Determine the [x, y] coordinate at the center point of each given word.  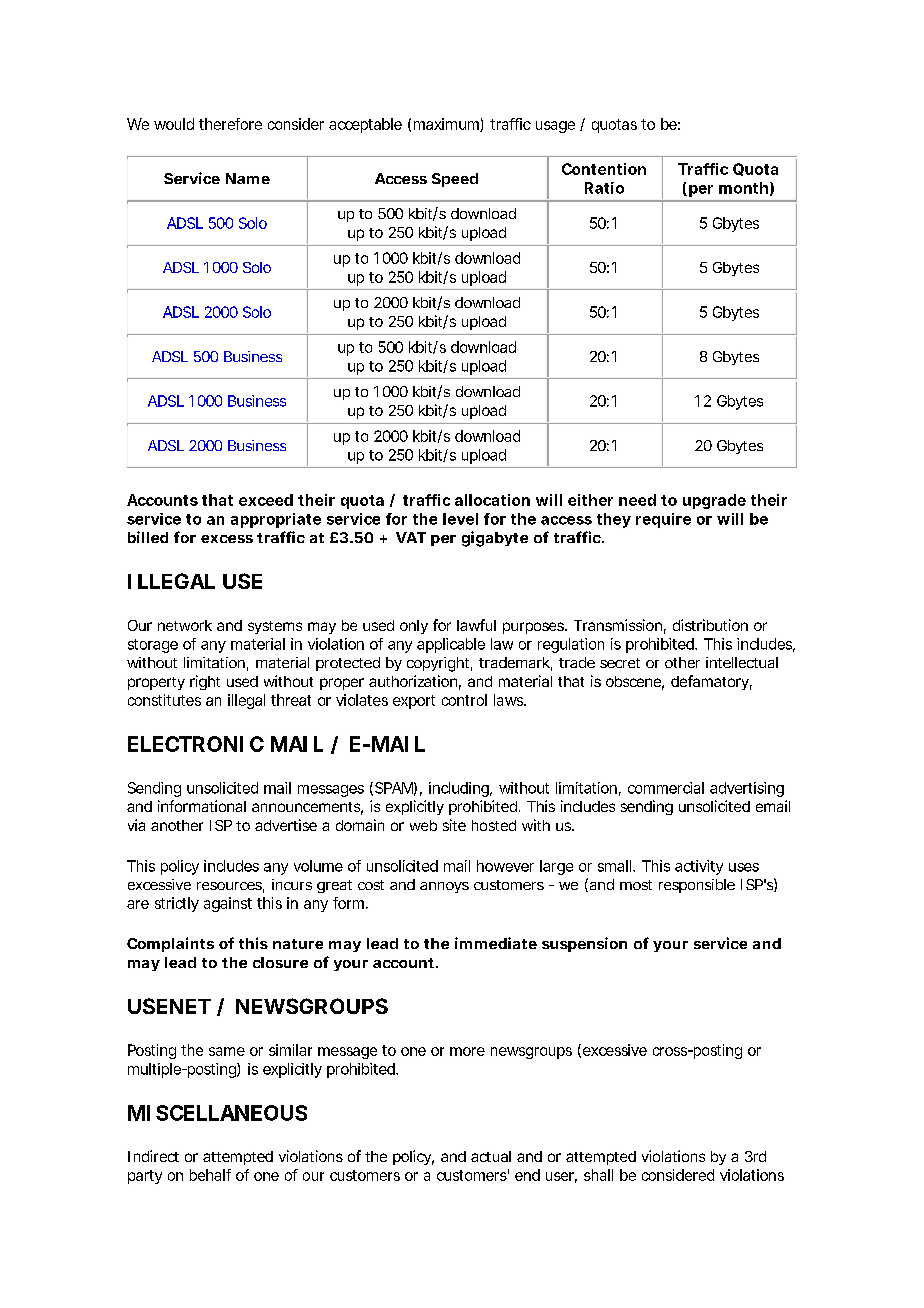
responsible [697, 886]
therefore [230, 124]
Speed [455, 180]
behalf [210, 1175]
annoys [444, 887]
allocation [492, 500]
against [228, 904]
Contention [604, 169]
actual [491, 1156]
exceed [266, 500]
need [637, 500]
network [185, 625]
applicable [451, 645]
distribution [710, 625]
